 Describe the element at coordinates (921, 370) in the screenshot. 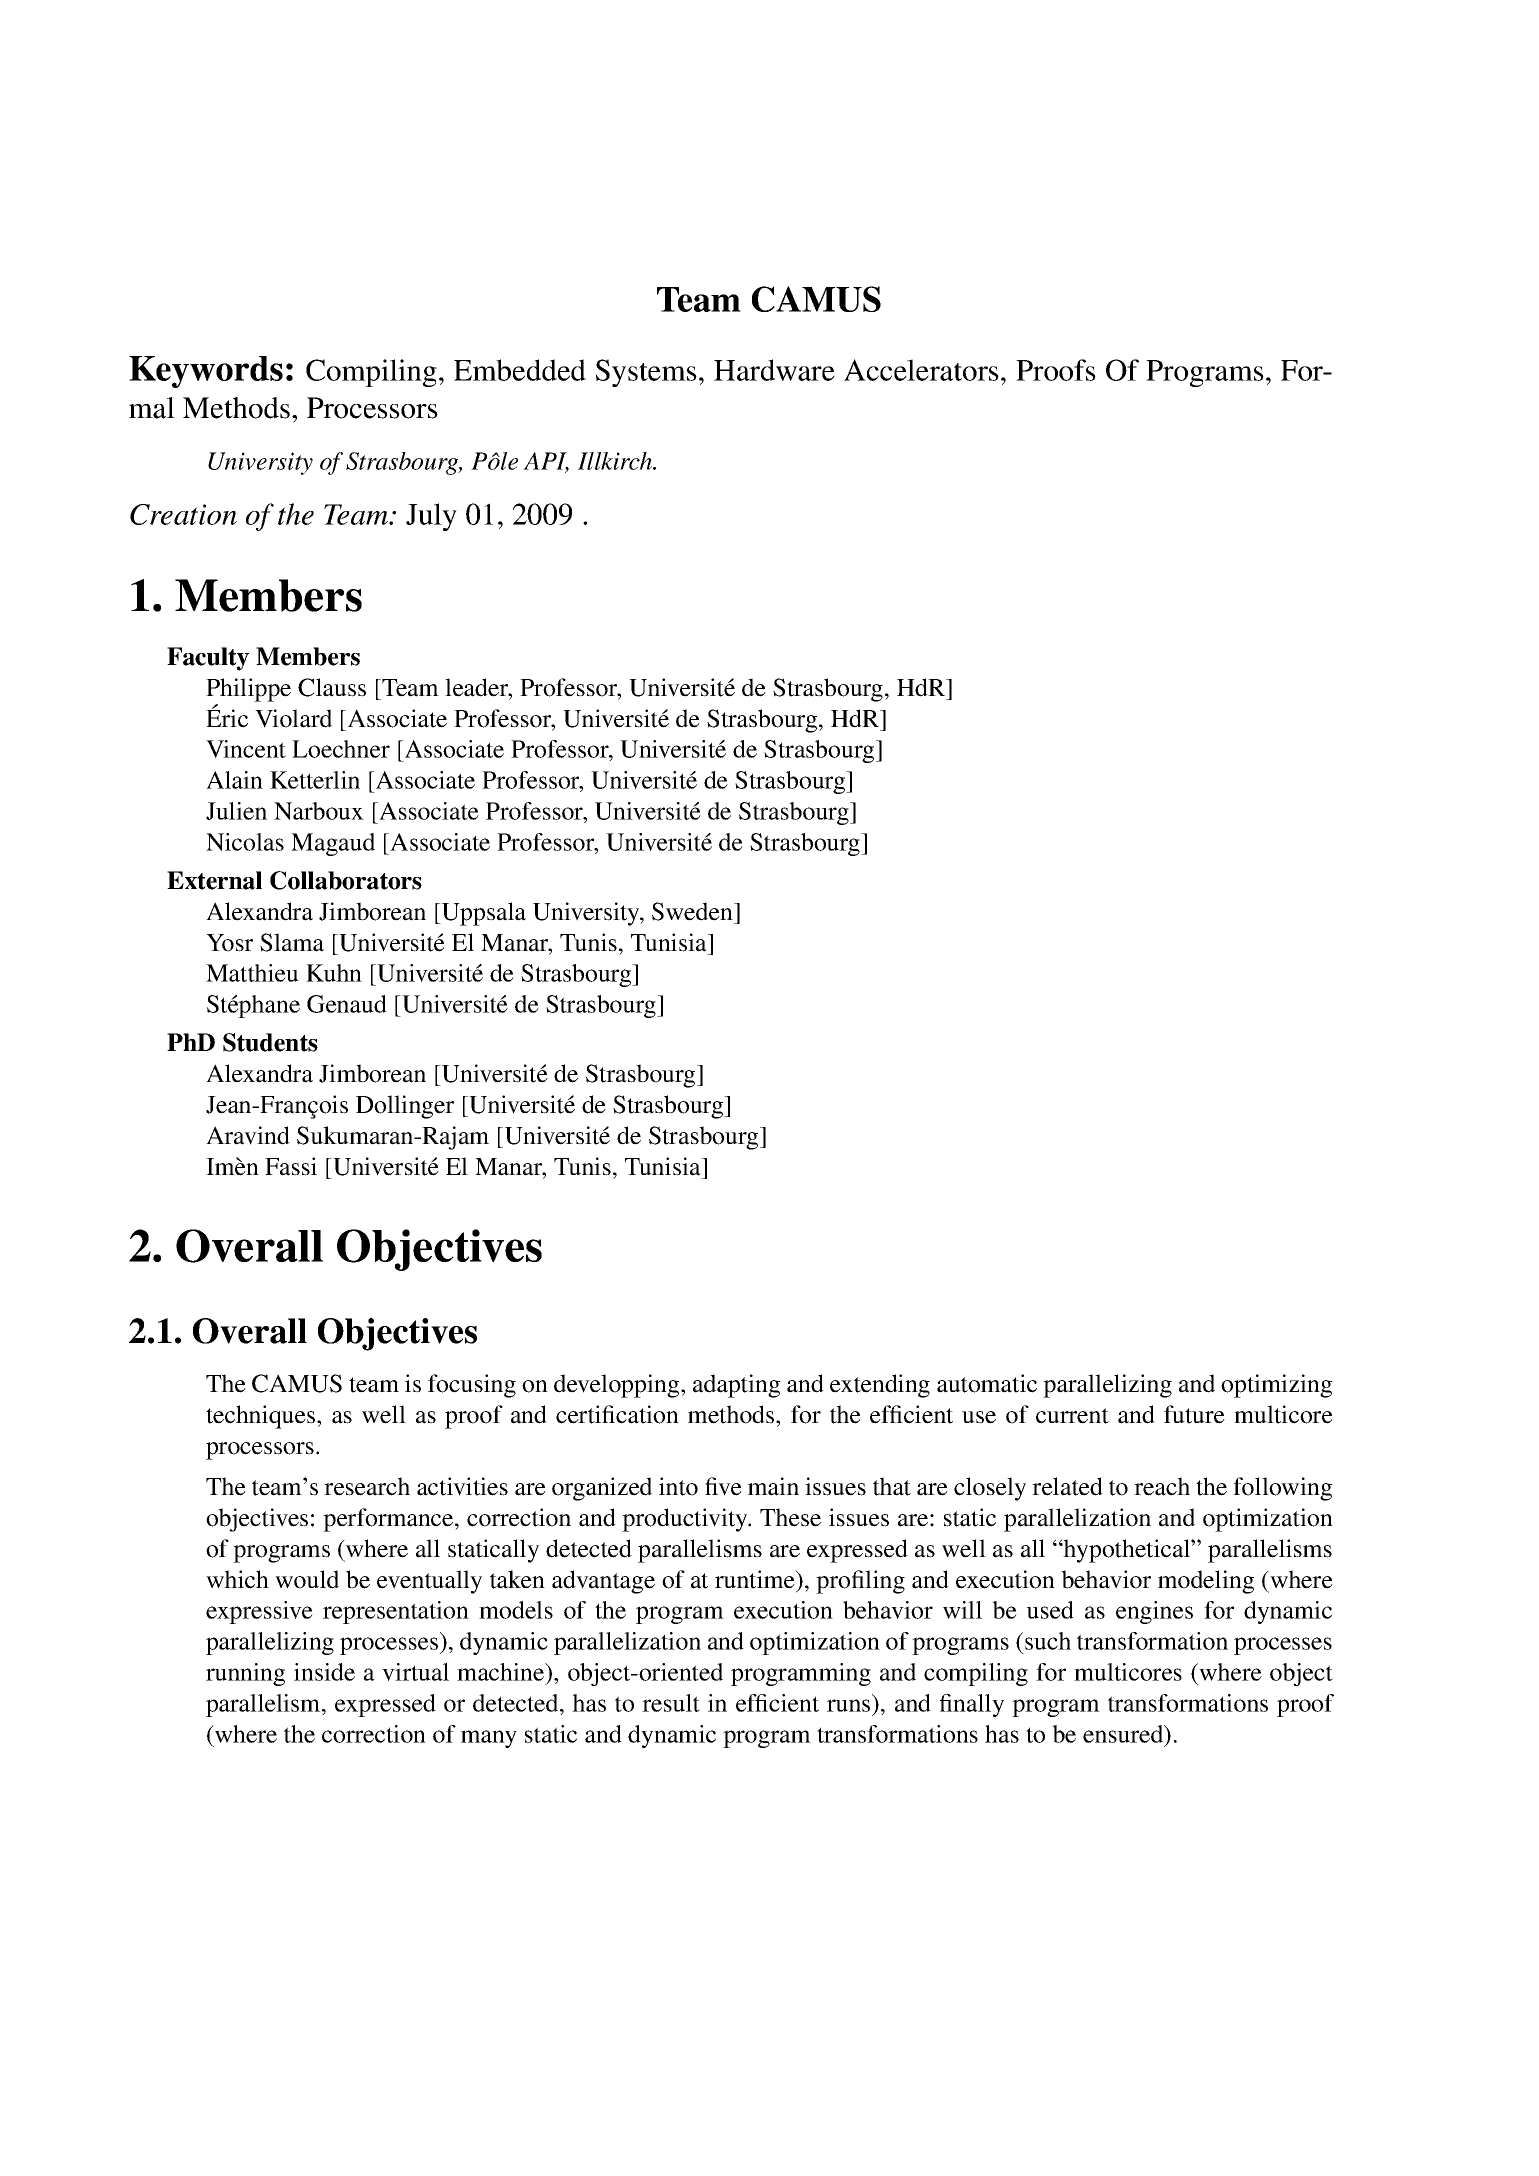

I see `Accelerators` at that location.
